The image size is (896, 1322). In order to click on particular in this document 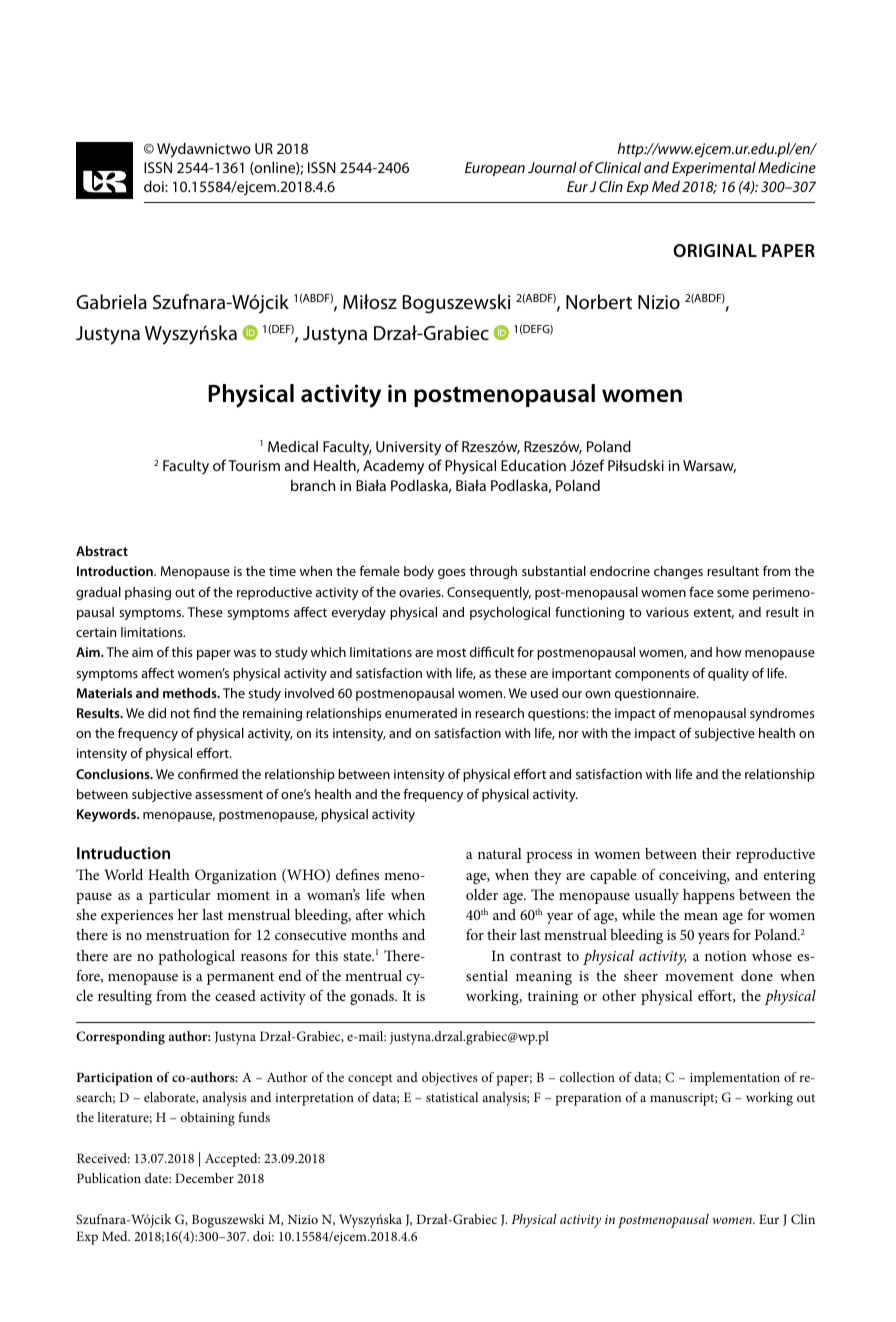, I will do `click(180, 896)`.
